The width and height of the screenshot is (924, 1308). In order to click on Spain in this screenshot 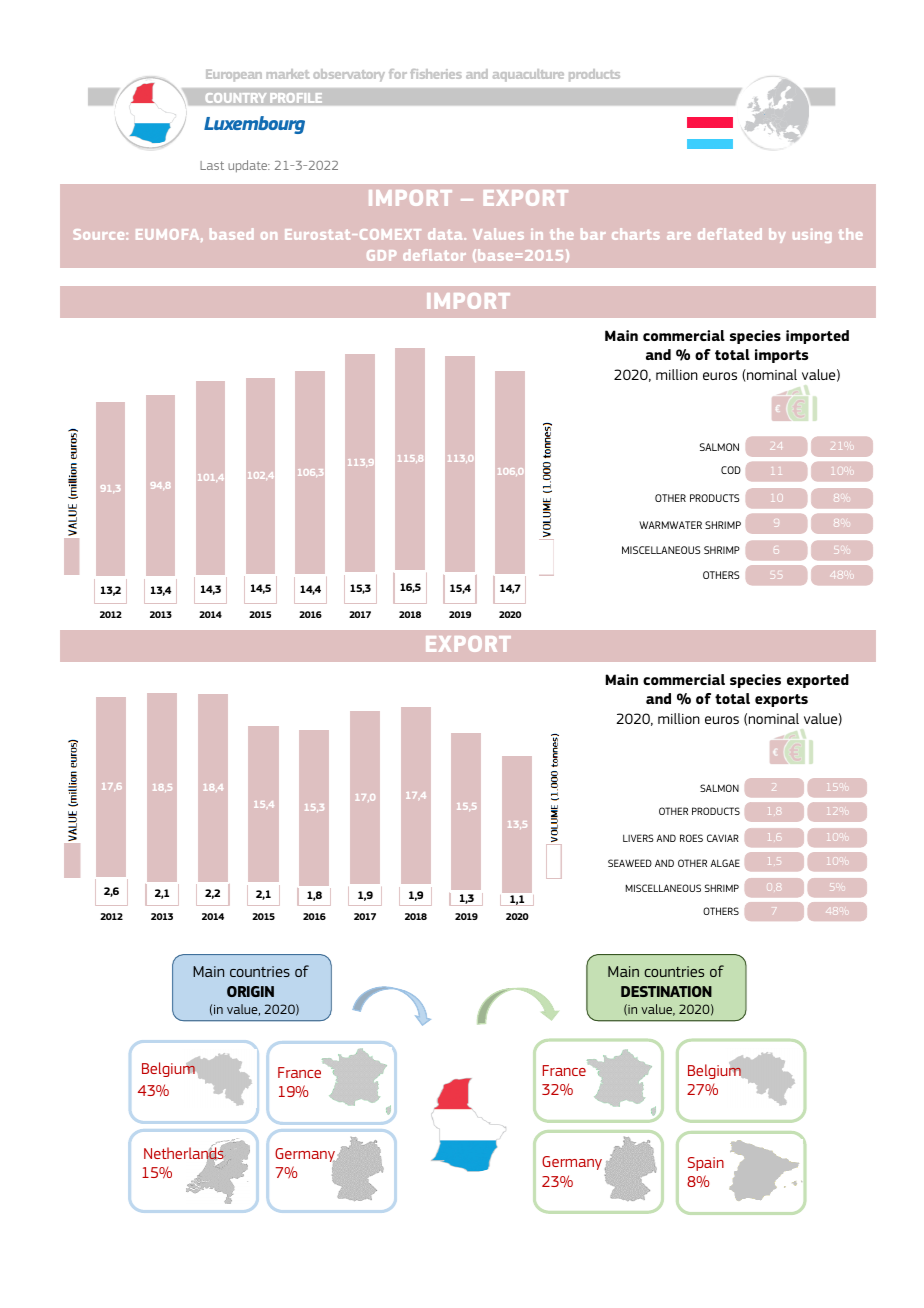, I will do `click(706, 1164)`.
